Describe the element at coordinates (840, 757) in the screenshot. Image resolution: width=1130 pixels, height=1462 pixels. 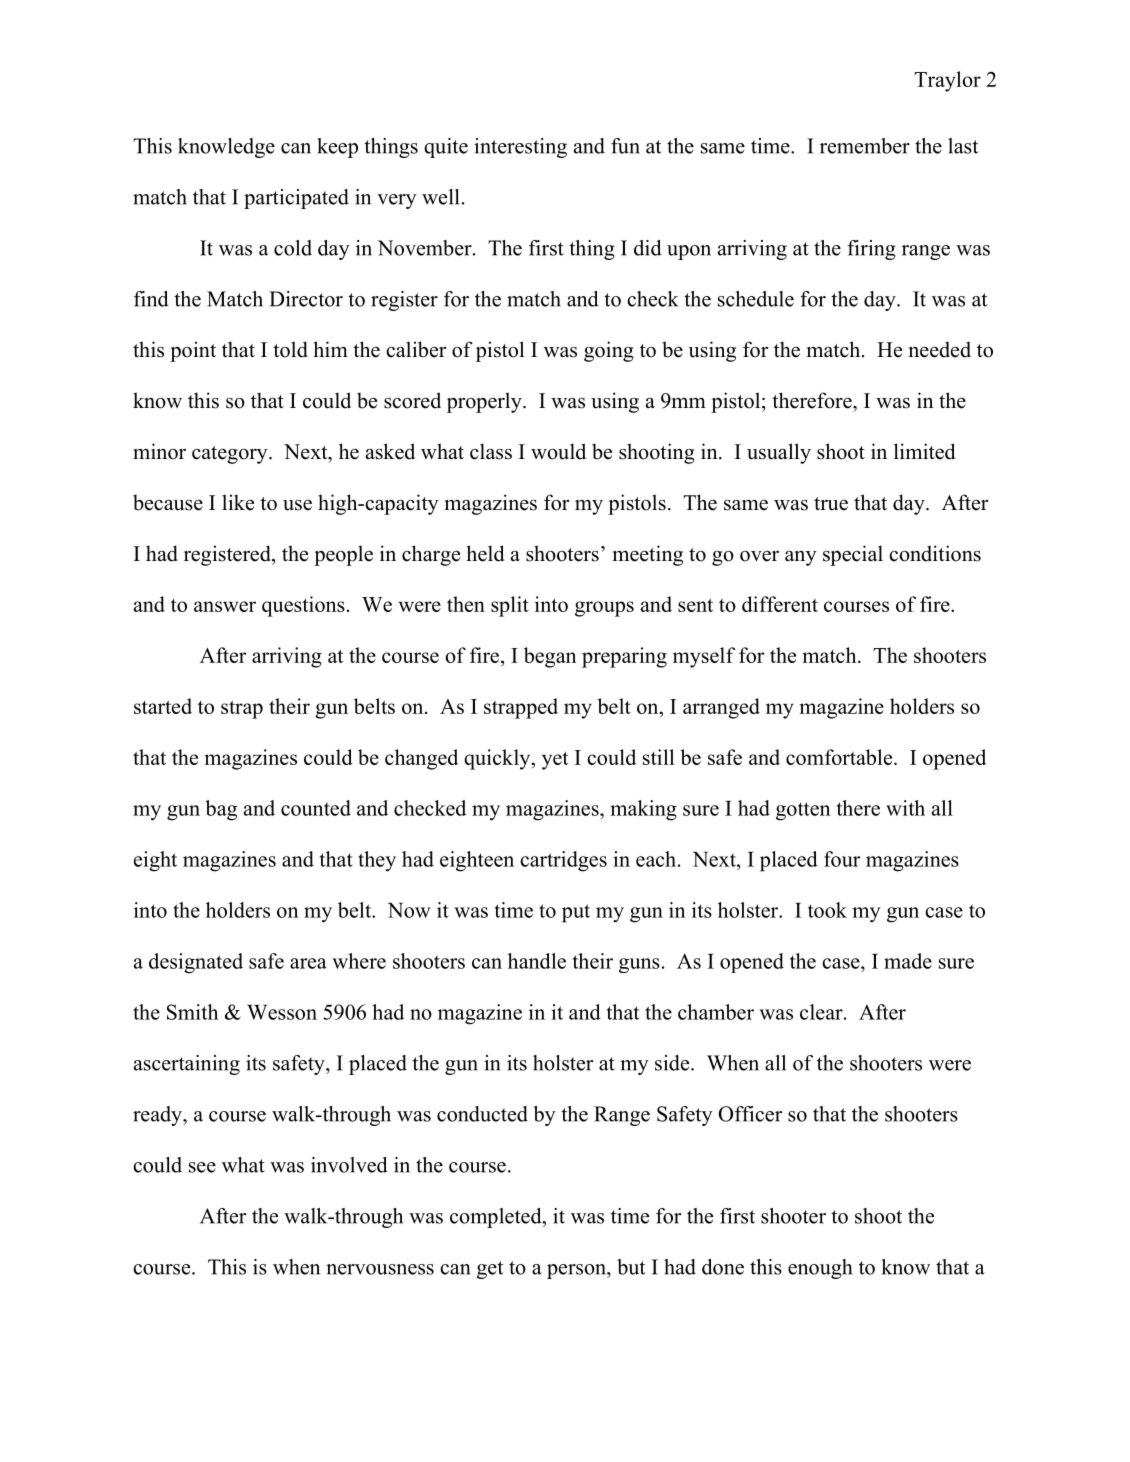
I see `comfortable` at that location.
